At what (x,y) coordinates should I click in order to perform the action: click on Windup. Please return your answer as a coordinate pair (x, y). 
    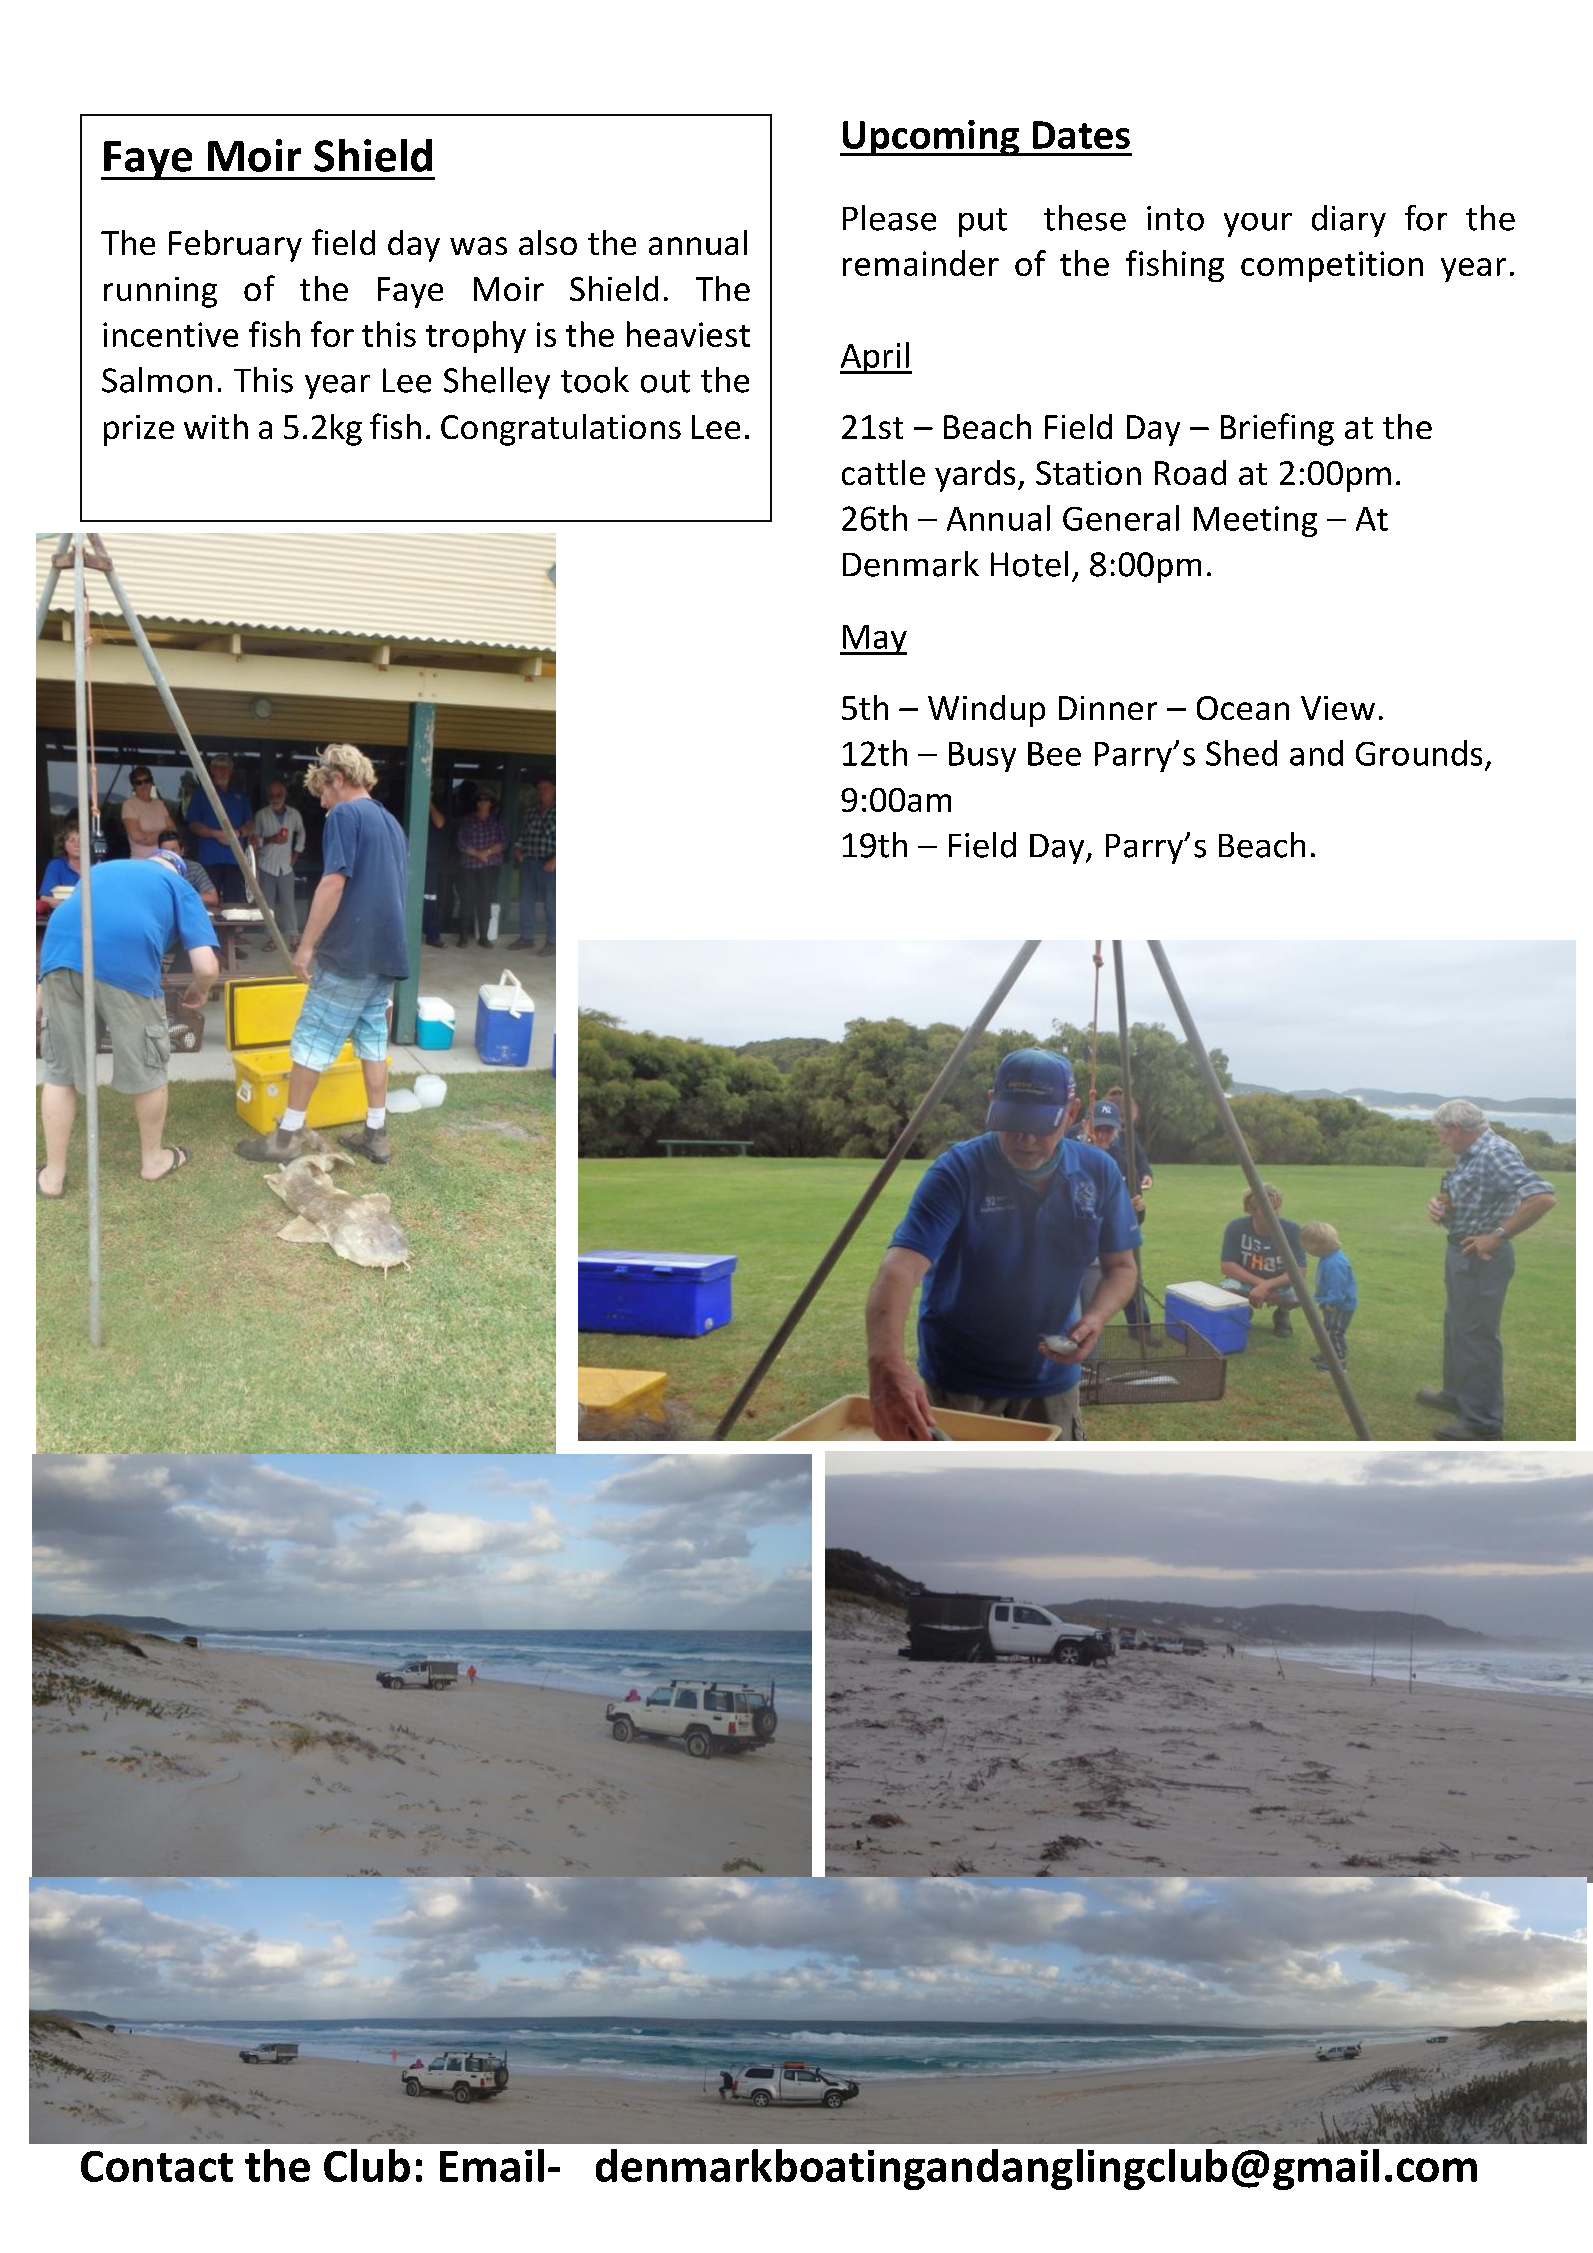
    Looking at the image, I should click on (986, 711).
